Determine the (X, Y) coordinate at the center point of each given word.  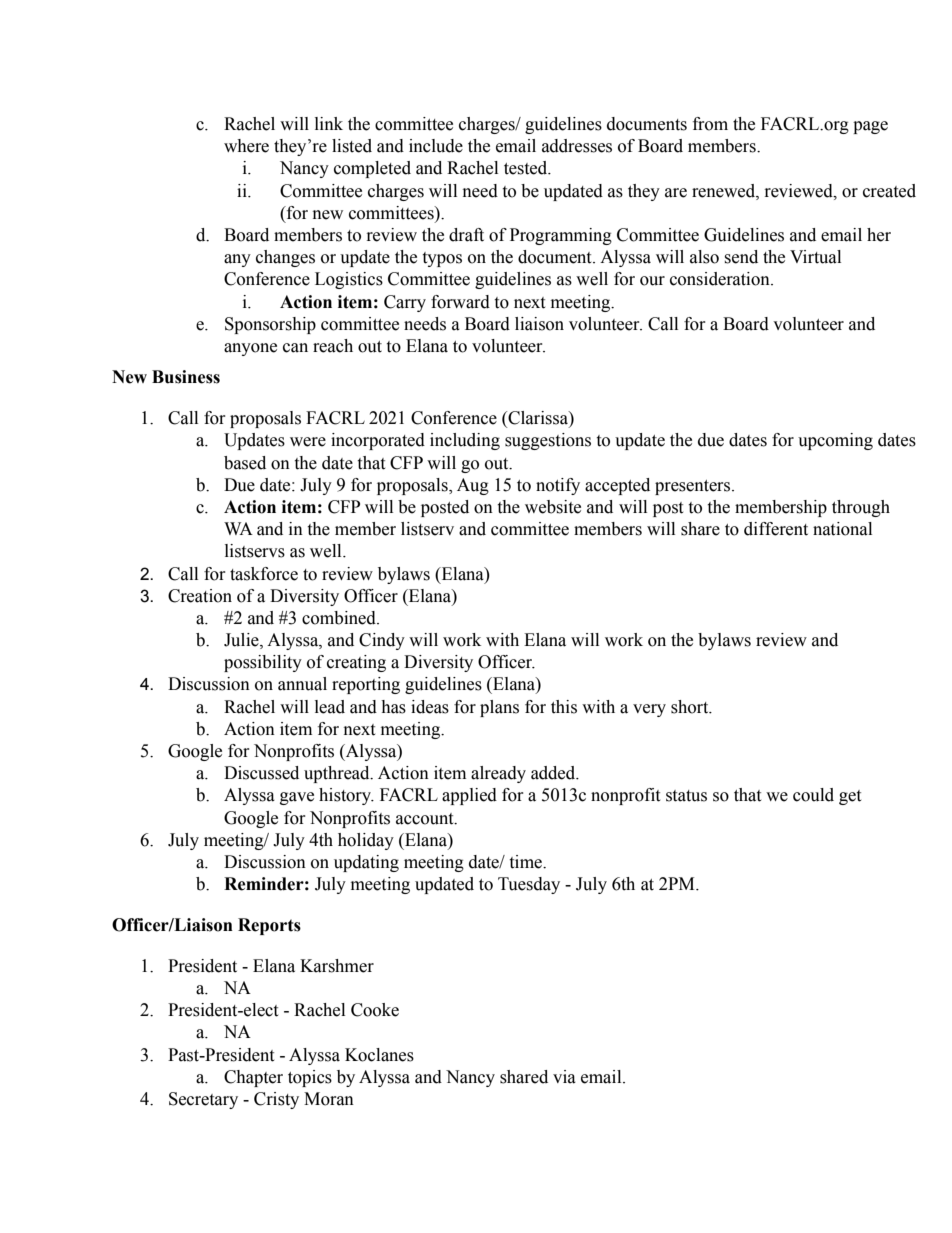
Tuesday (529, 885)
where (246, 146)
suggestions (548, 441)
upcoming (835, 441)
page (870, 127)
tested (527, 168)
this (564, 707)
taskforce (264, 574)
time (526, 862)
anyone (250, 349)
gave (297, 798)
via (564, 1077)
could (813, 795)
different (776, 529)
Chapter (253, 1078)
